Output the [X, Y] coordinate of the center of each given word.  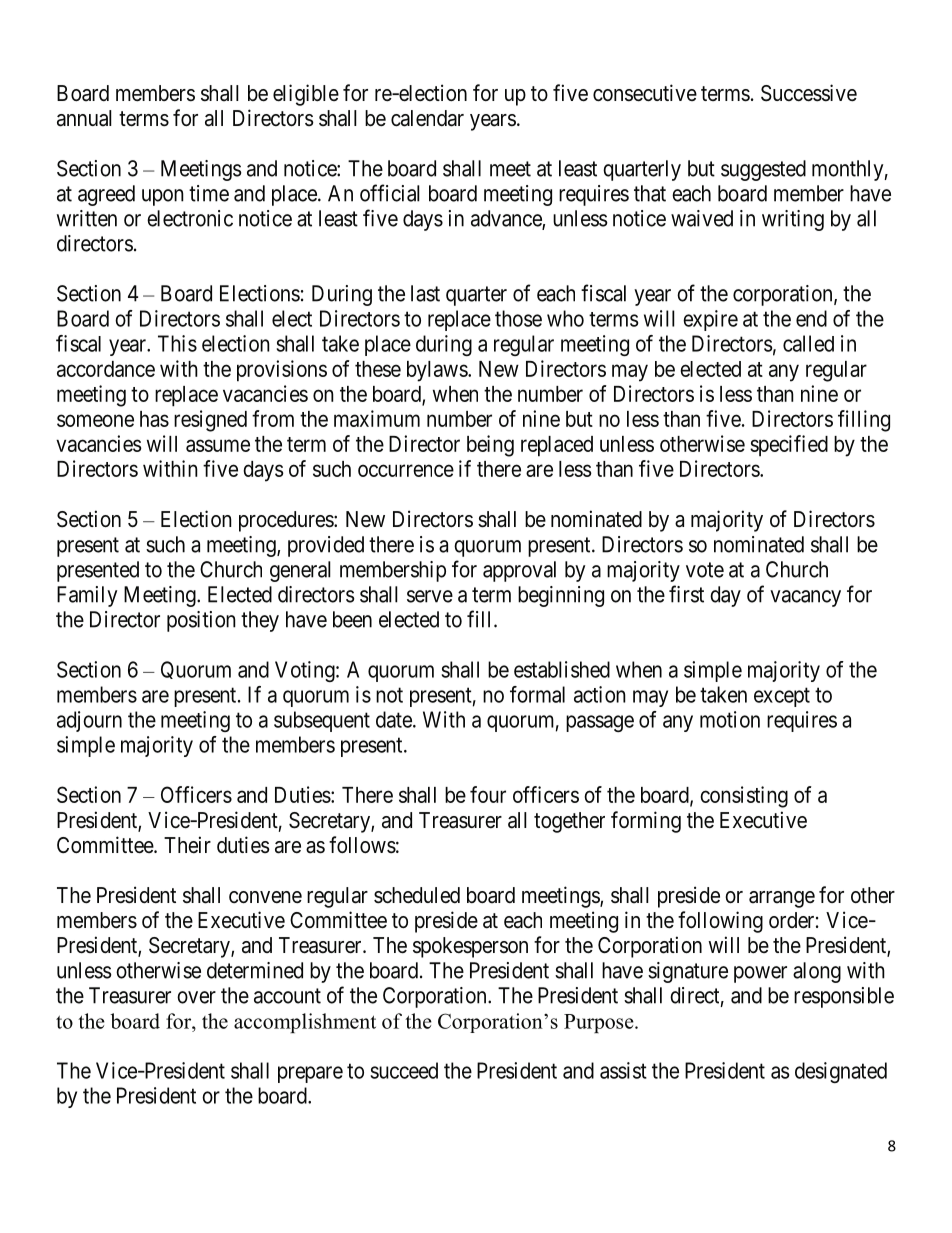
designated [841, 1072]
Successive [809, 93]
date [394, 719]
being [490, 446]
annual [84, 118]
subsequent [322, 721]
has [154, 419]
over [196, 997]
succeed [404, 1070]
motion [730, 719]
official [390, 193]
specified [789, 446]
